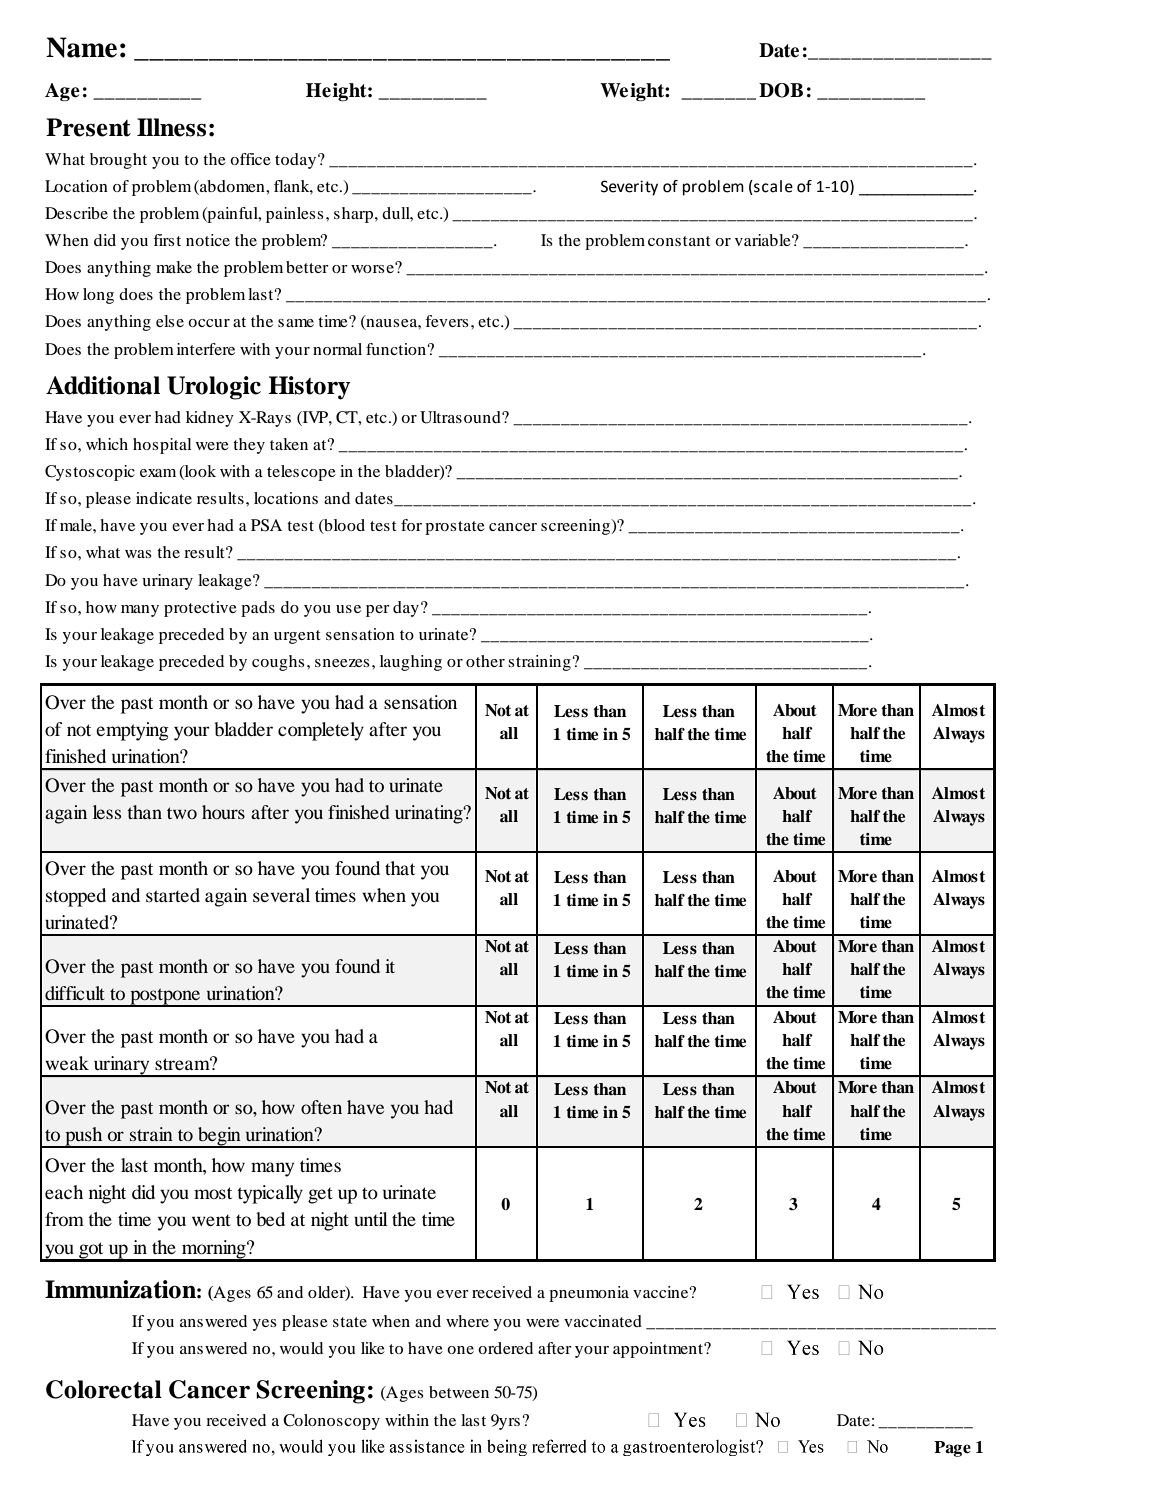 The image size is (1160, 1501). Describe the element at coordinates (132, 731) in the screenshot. I see `emptying` at that location.
